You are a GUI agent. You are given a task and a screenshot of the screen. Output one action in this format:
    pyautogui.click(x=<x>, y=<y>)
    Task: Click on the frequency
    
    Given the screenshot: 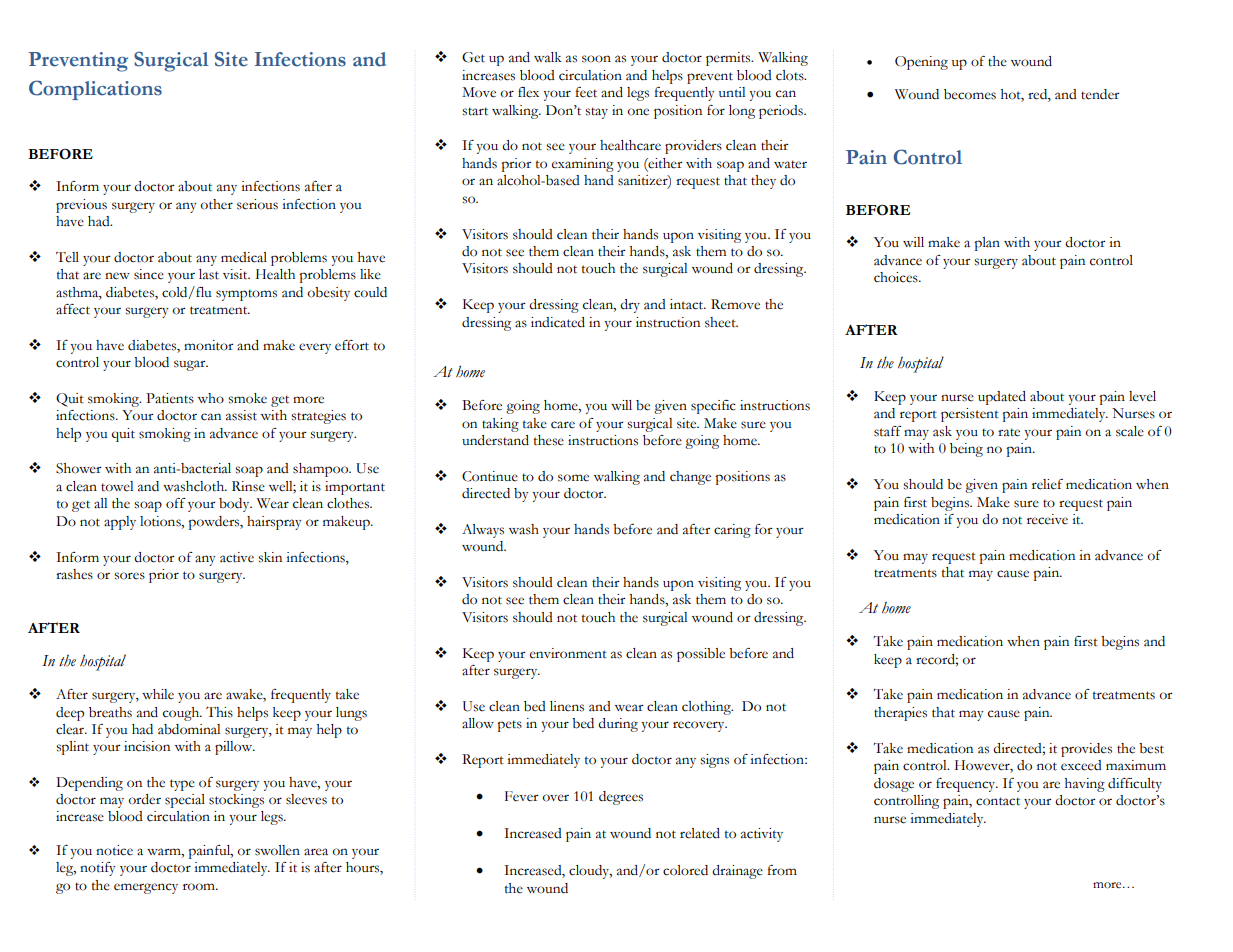 What is the action you would take?
    pyautogui.click(x=967, y=785)
